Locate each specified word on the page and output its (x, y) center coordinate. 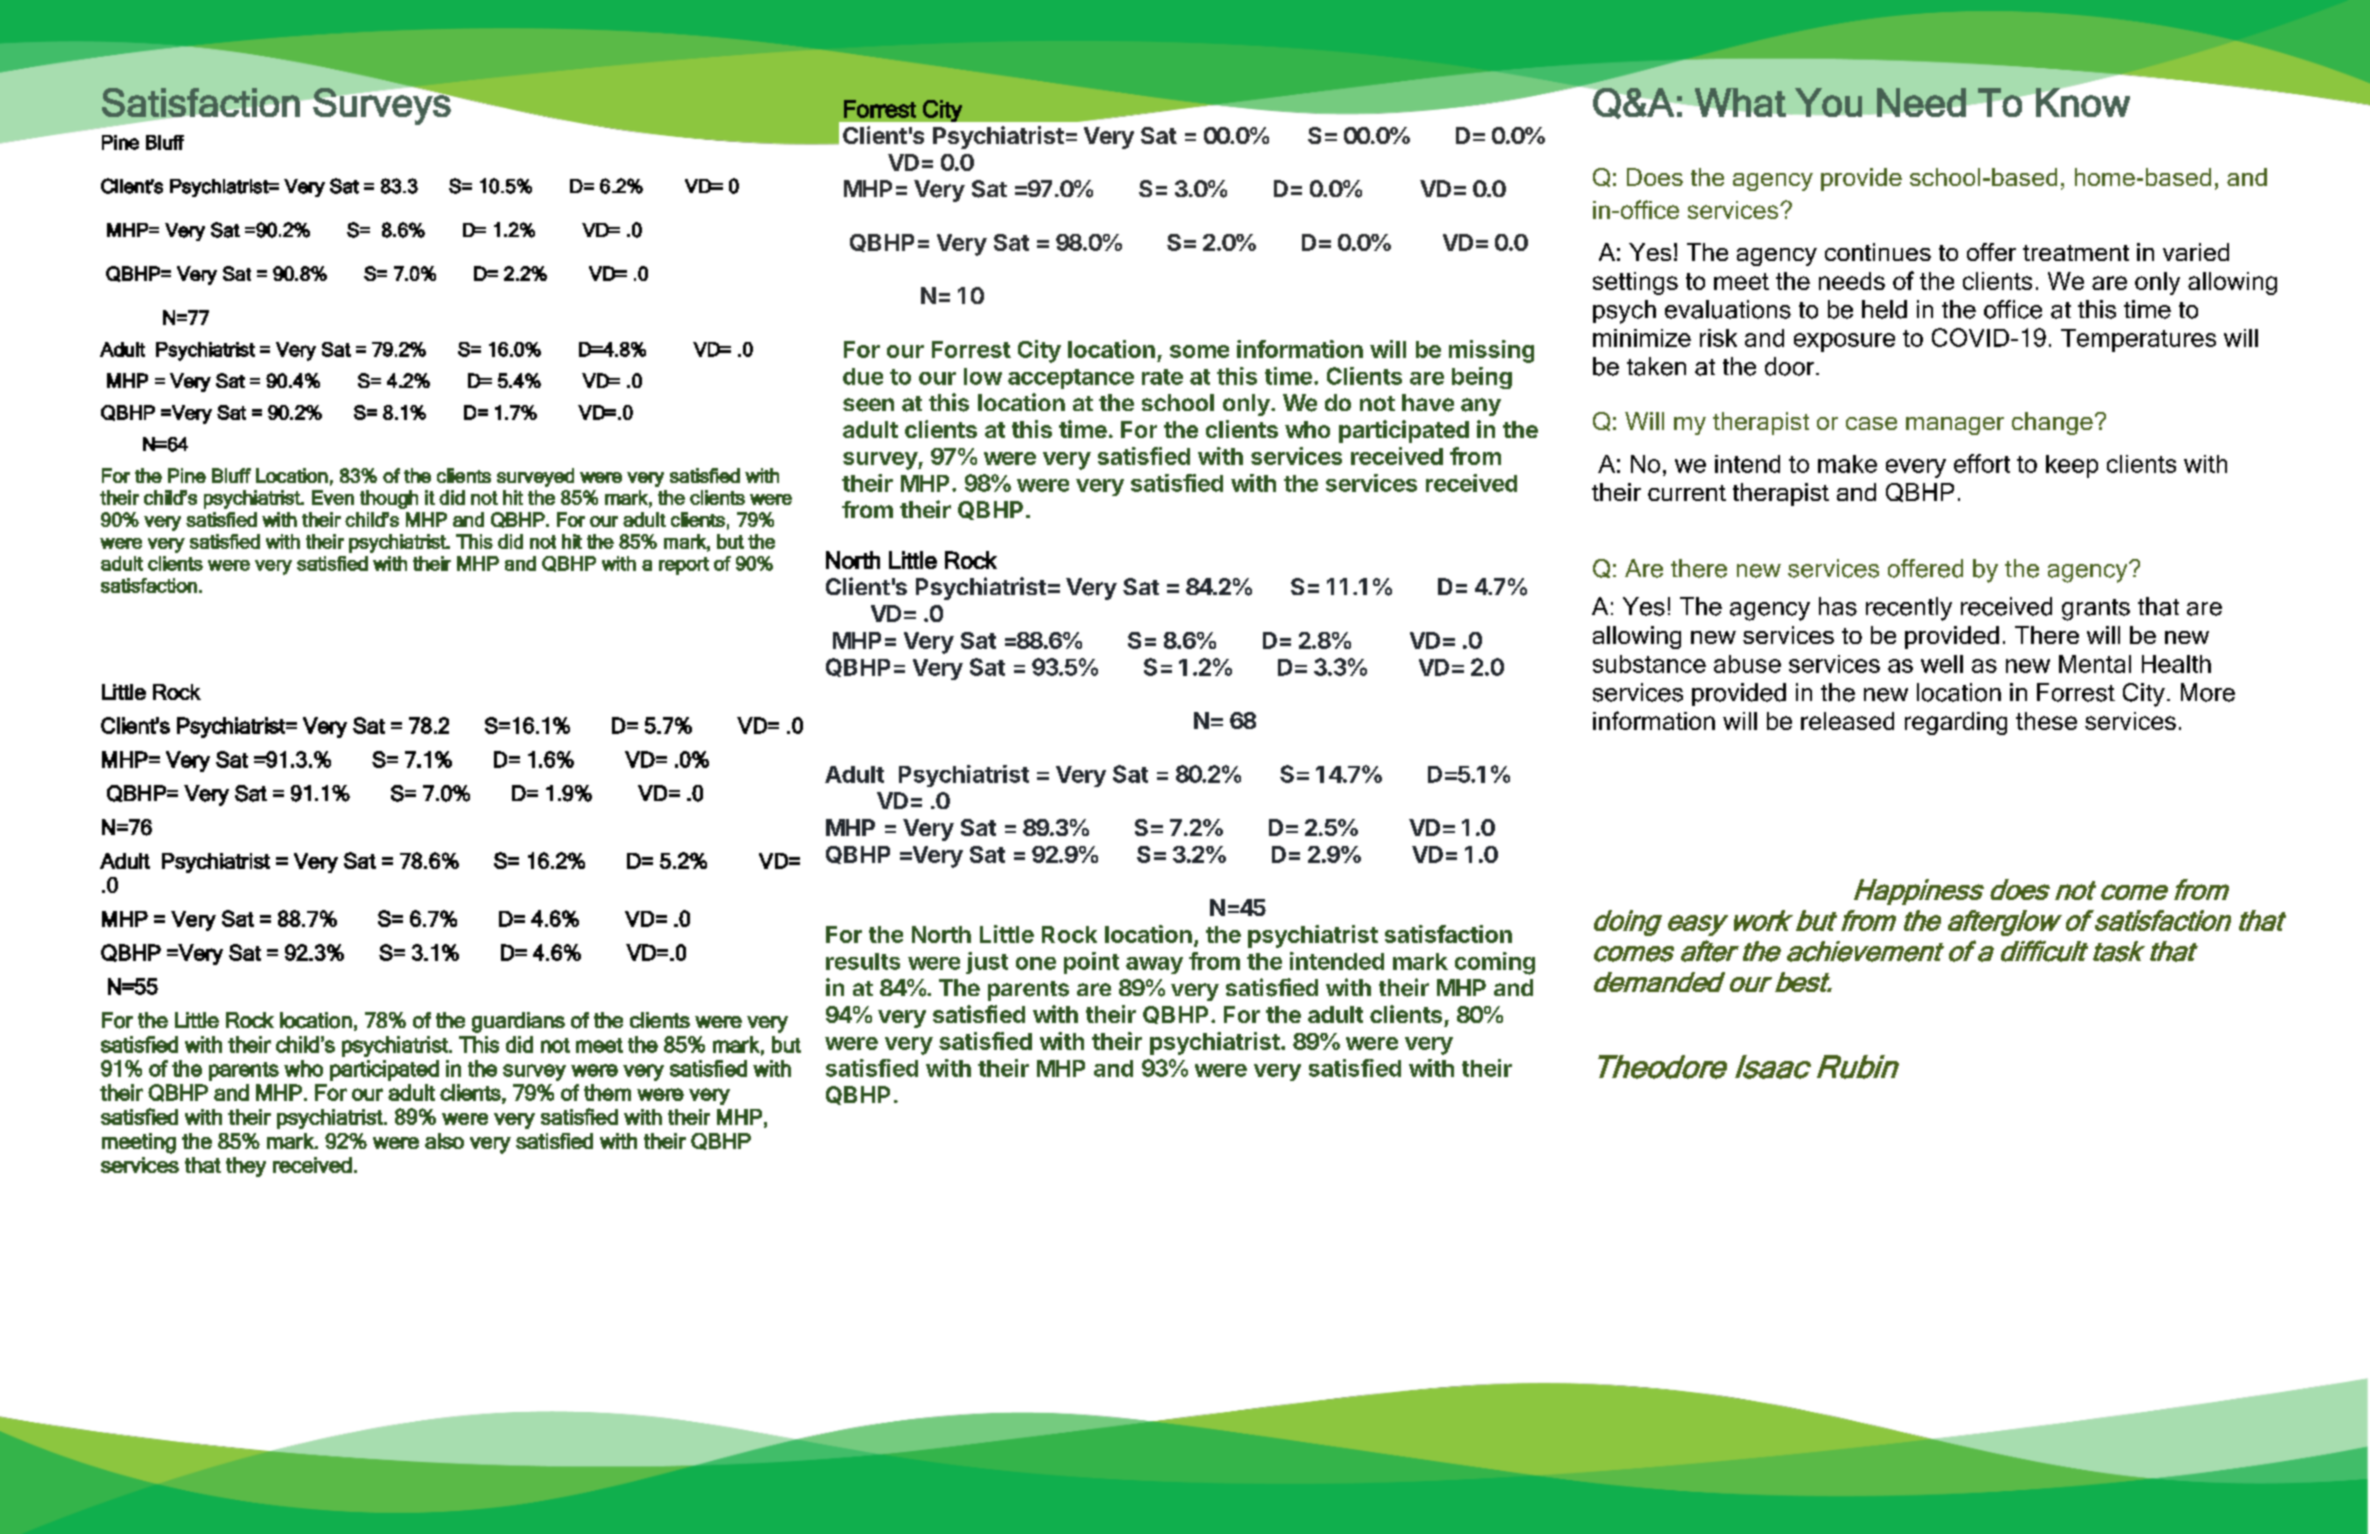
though (389, 499)
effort (1982, 463)
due (863, 376)
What (1740, 102)
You (1828, 102)
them (607, 1092)
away (1154, 965)
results (863, 961)
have (1428, 403)
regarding (1956, 723)
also (444, 1141)
